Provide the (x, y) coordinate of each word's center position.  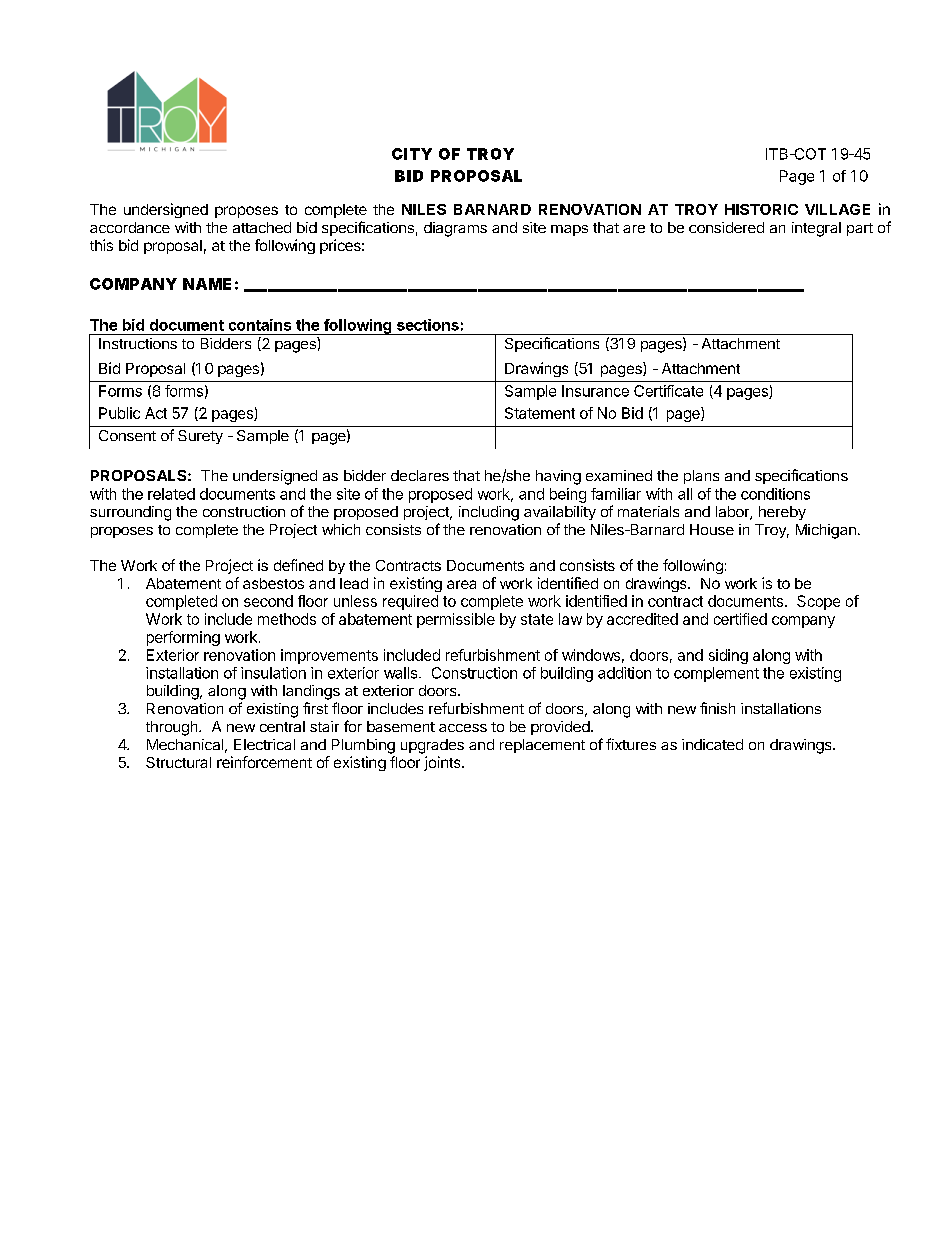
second (268, 601)
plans (701, 477)
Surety (200, 437)
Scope (818, 602)
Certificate (668, 391)
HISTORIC (761, 209)
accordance (130, 227)
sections (428, 325)
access (463, 728)
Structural (178, 762)
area (461, 584)
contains (260, 325)
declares (420, 475)
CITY (412, 154)
